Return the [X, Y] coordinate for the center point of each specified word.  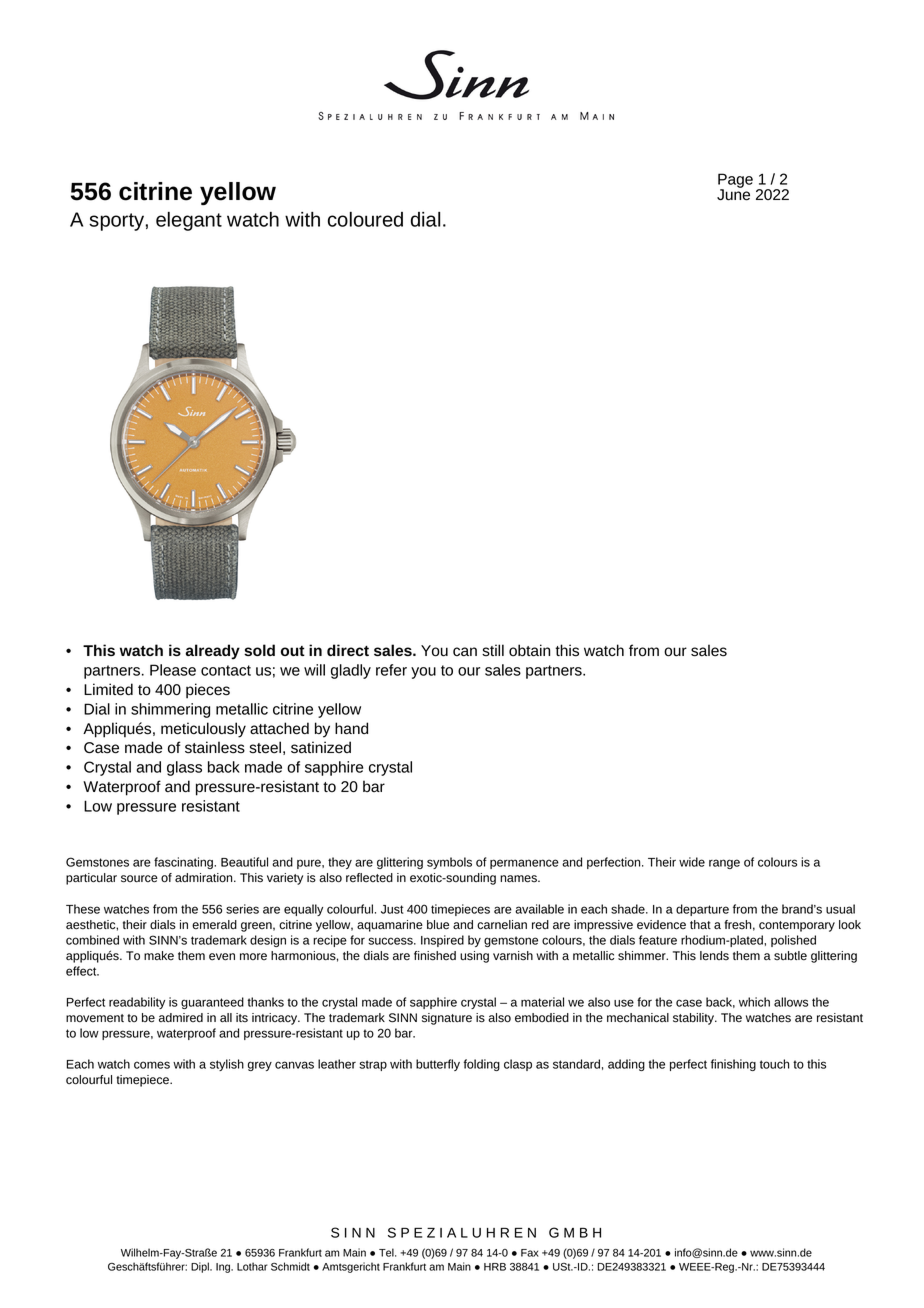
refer [391, 670]
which [754, 1002]
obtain [529, 650]
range [724, 864]
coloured [365, 219]
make [159, 955]
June [733, 194]
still [493, 650]
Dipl [201, 1267]
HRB [495, 1267]
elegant [189, 221]
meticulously [203, 730]
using [474, 957]
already [213, 652]
